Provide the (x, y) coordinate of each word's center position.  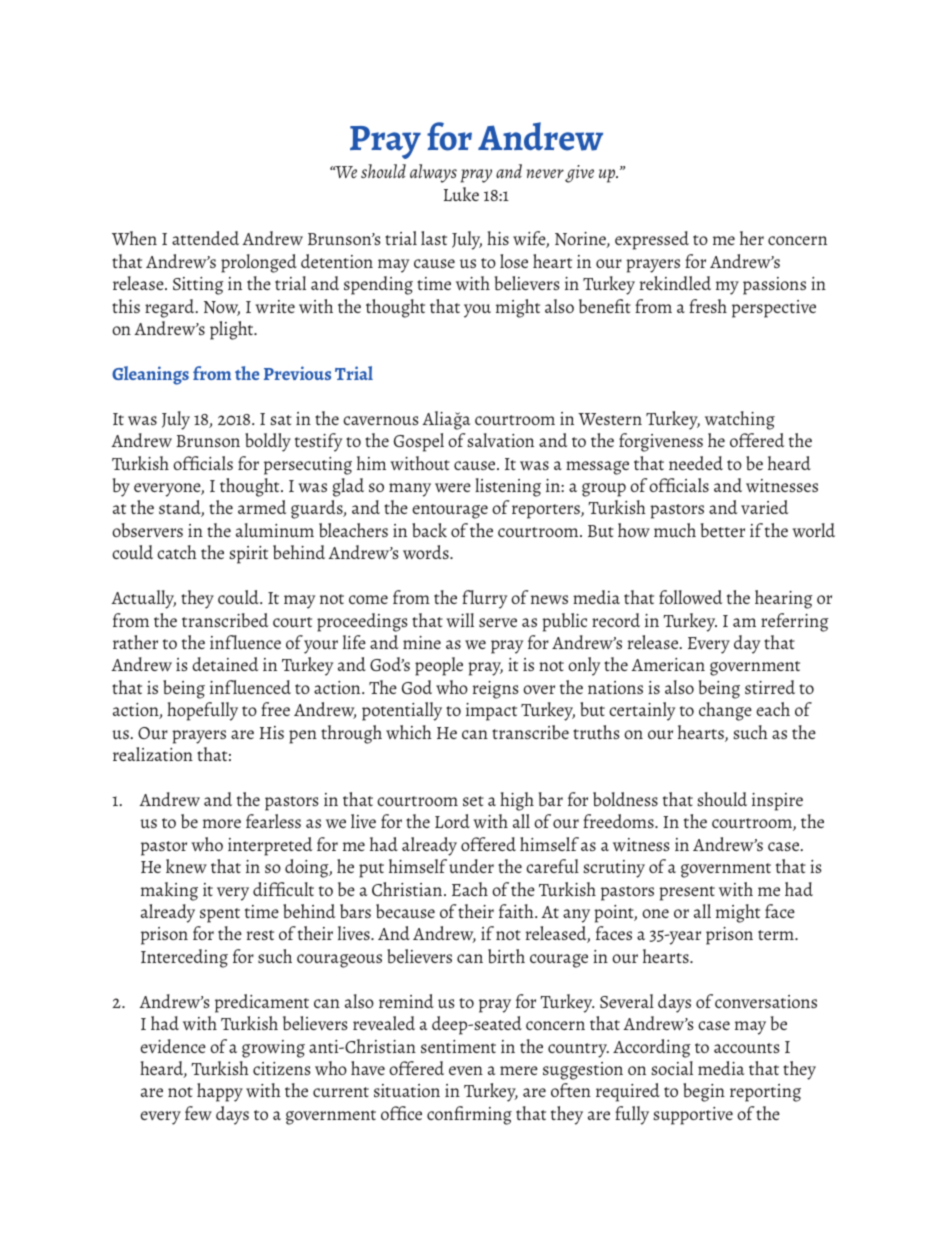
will (460, 620)
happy (220, 1092)
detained (225, 664)
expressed (652, 240)
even (466, 1070)
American (668, 664)
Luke (461, 194)
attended (205, 238)
